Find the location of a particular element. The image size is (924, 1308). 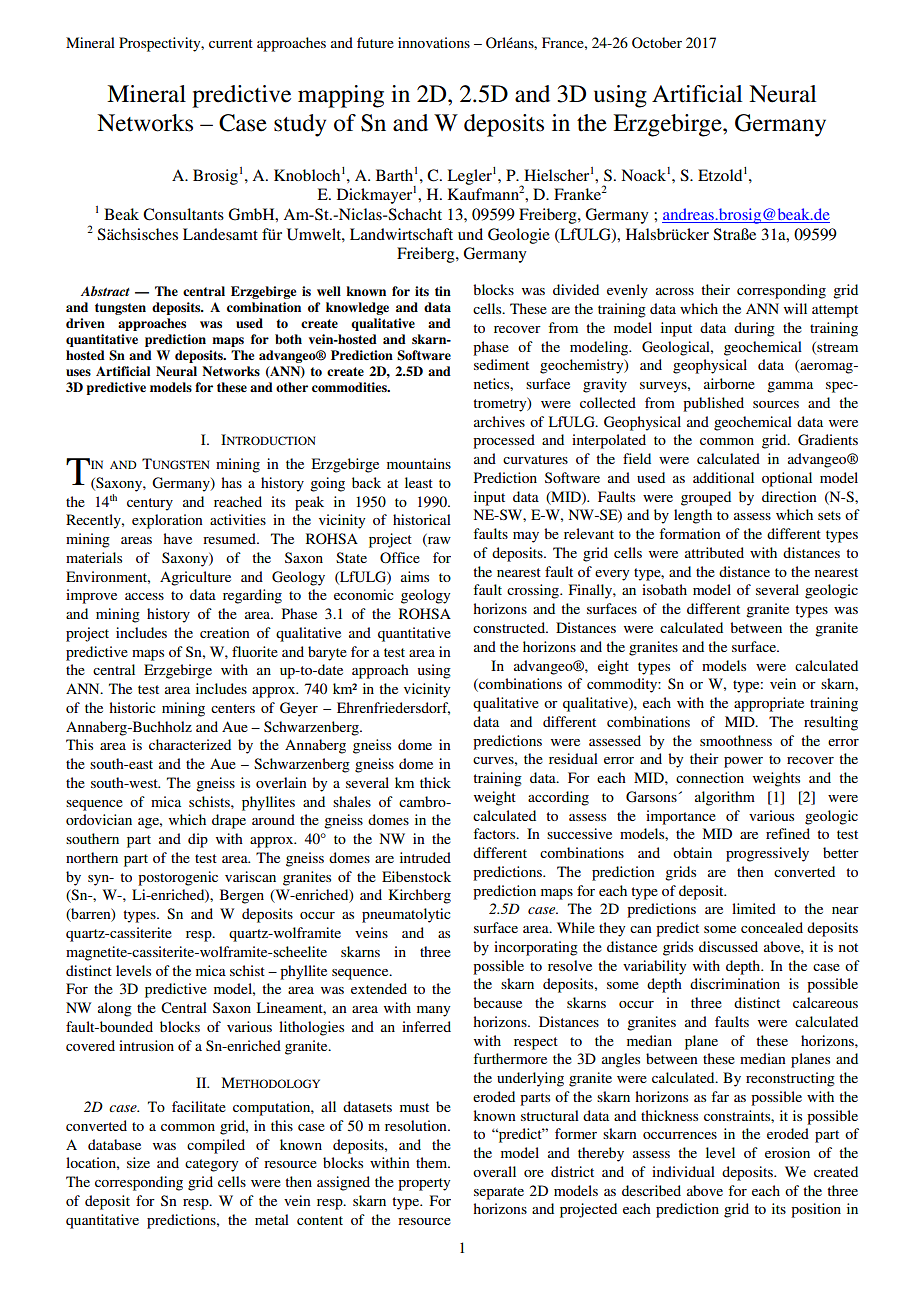

Office is located at coordinates (400, 558).
